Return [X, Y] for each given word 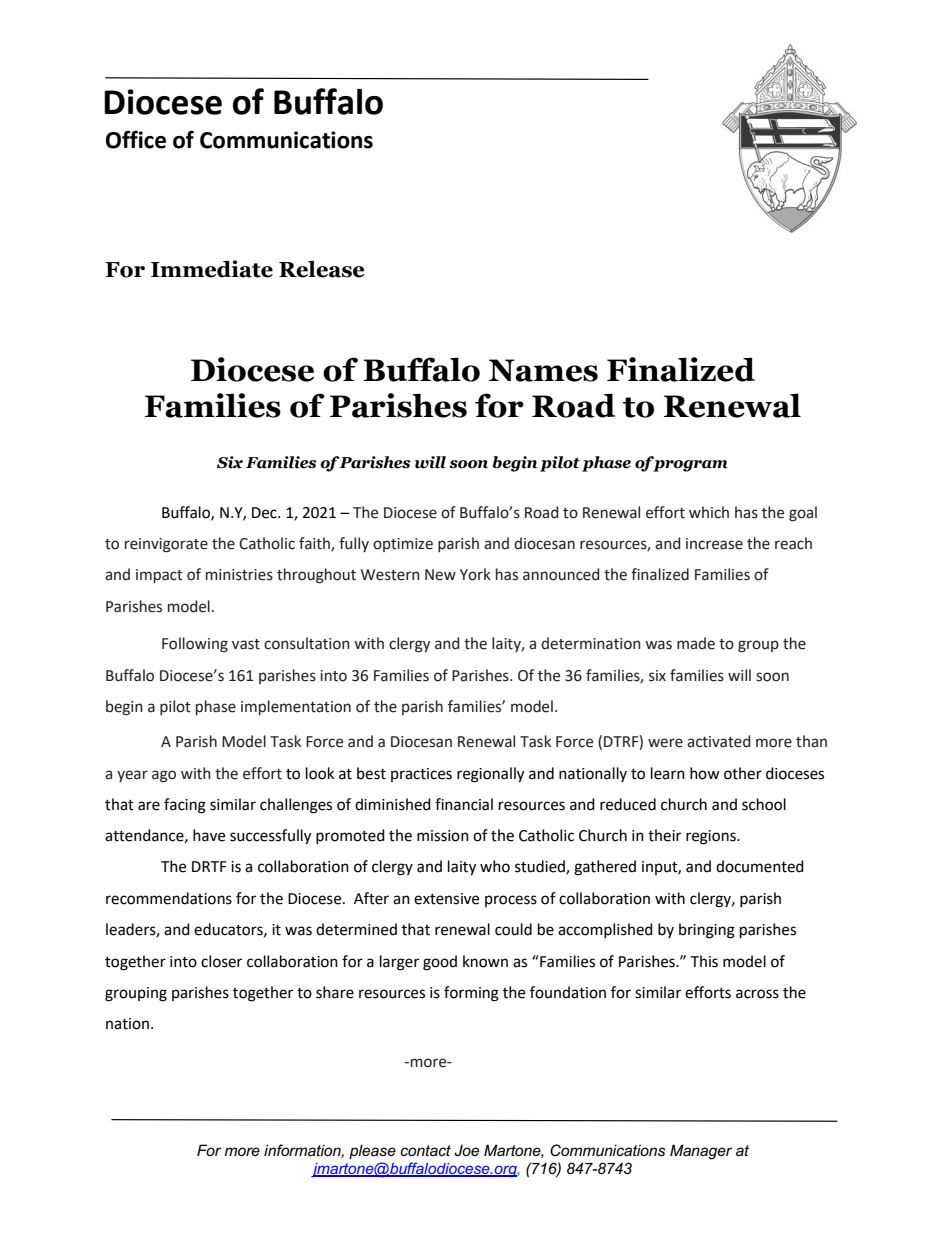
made [696, 643]
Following [195, 645]
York [475, 574]
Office [136, 139]
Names [543, 370]
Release [322, 269]
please [372, 1151]
